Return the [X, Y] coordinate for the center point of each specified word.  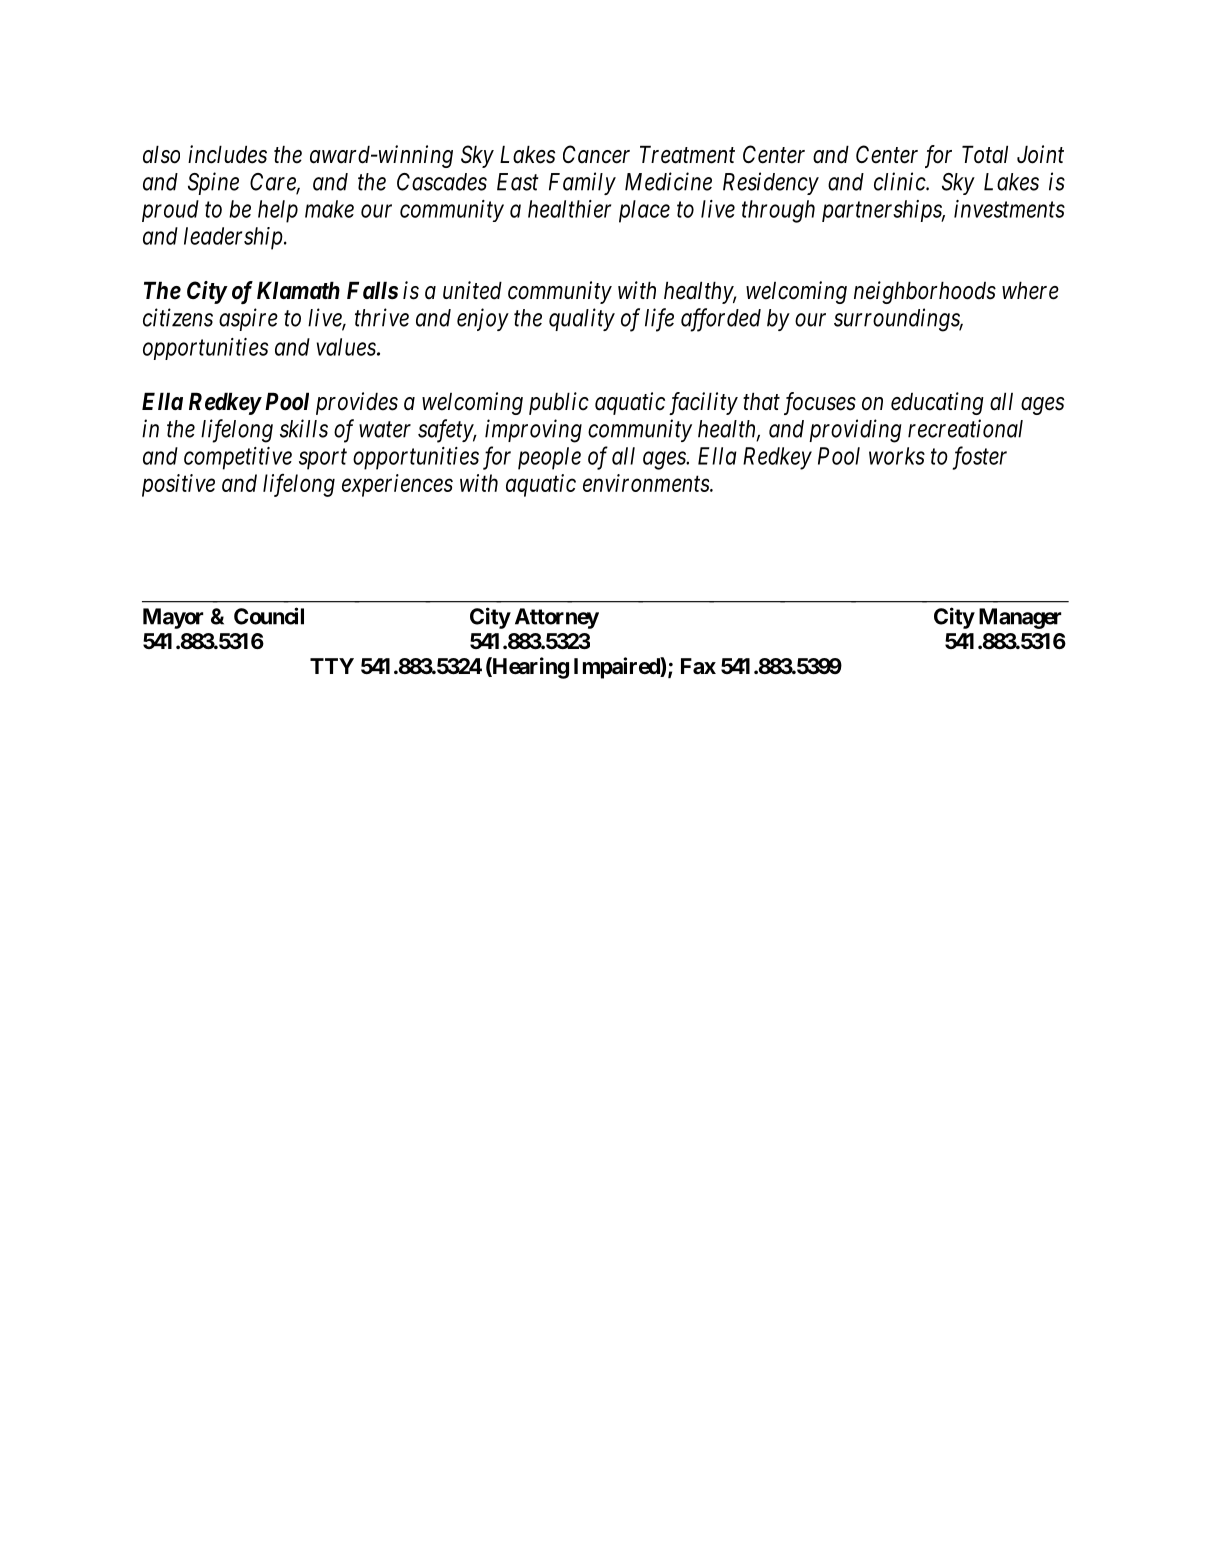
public [559, 403]
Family [582, 183]
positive [178, 485]
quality [582, 319]
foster [980, 458]
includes [227, 154]
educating [937, 403]
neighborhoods [925, 292]
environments [647, 483]
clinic [900, 181]
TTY [332, 666]
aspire [248, 319]
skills [304, 428]
